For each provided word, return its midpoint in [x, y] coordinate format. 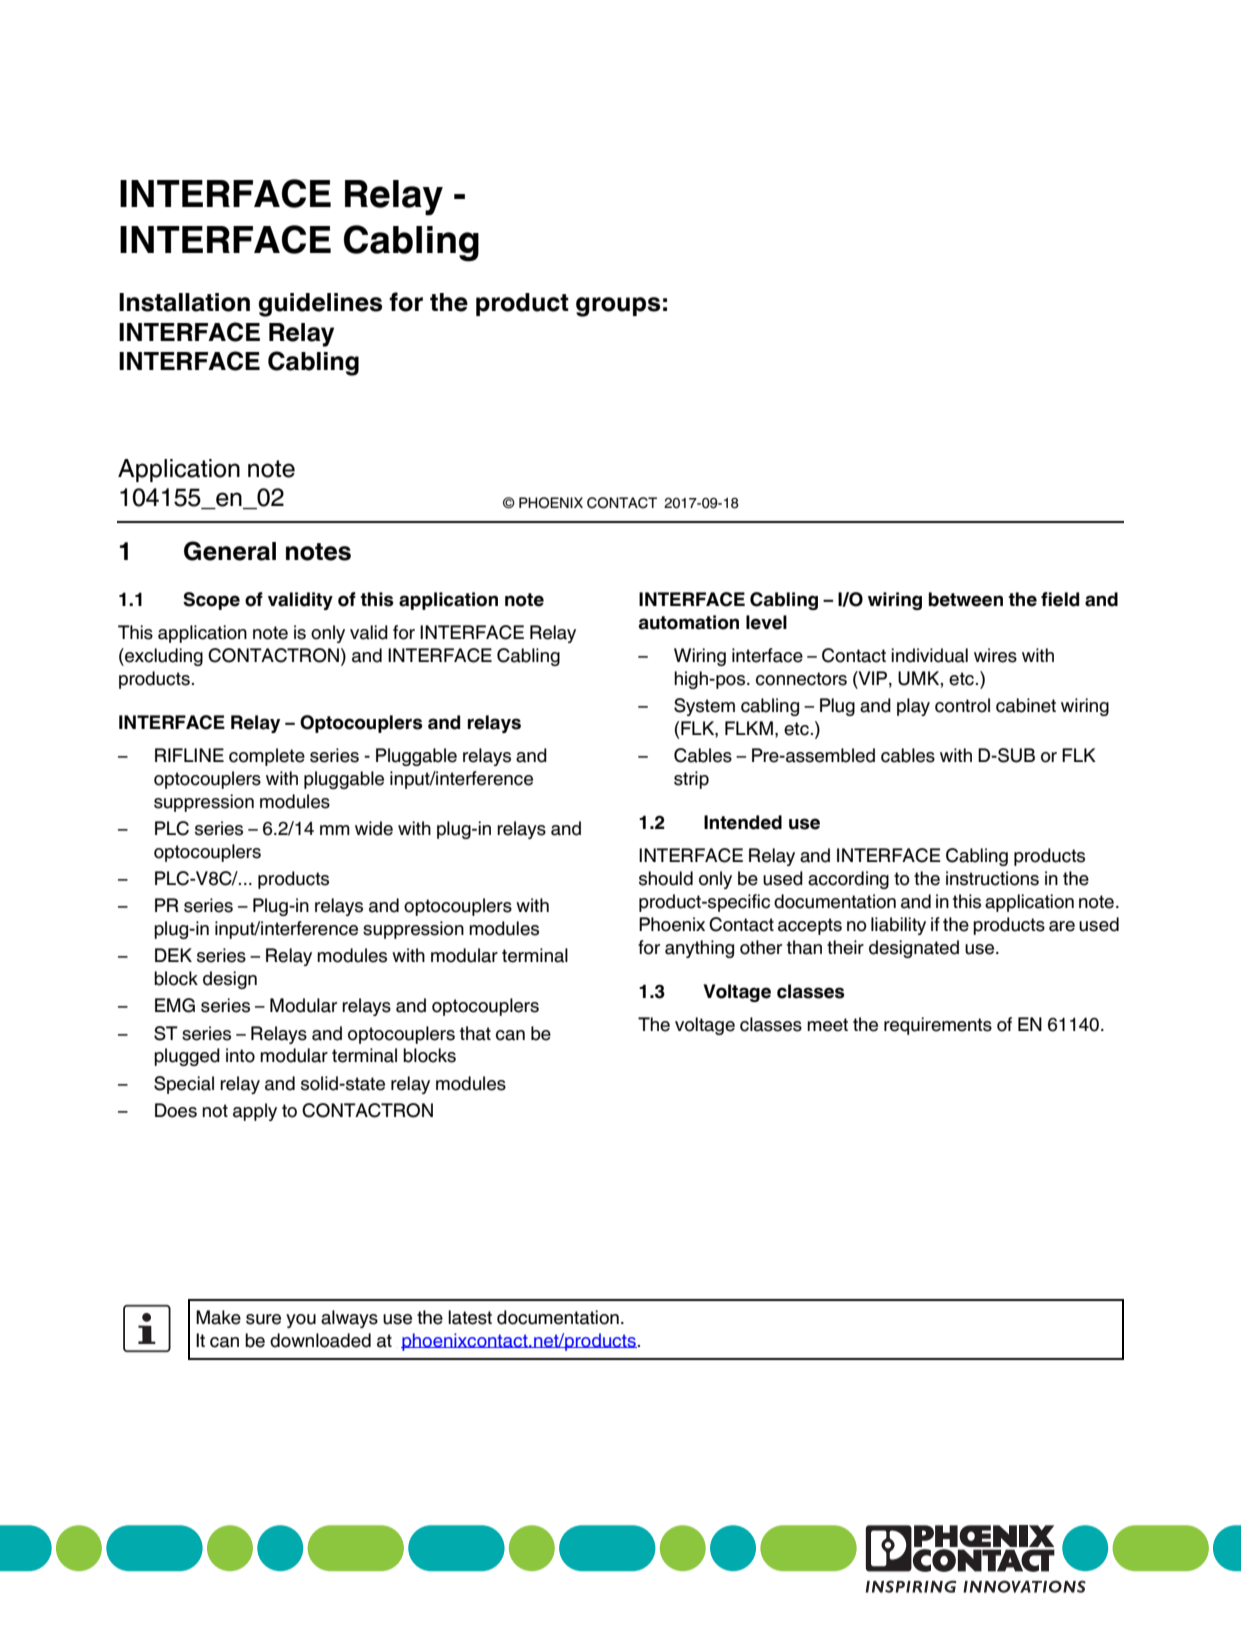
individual [929, 655]
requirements [938, 1026]
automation [689, 622]
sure [263, 1319]
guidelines [320, 305]
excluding [163, 657]
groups [618, 307]
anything [699, 949]
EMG [175, 1005]
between [966, 599]
